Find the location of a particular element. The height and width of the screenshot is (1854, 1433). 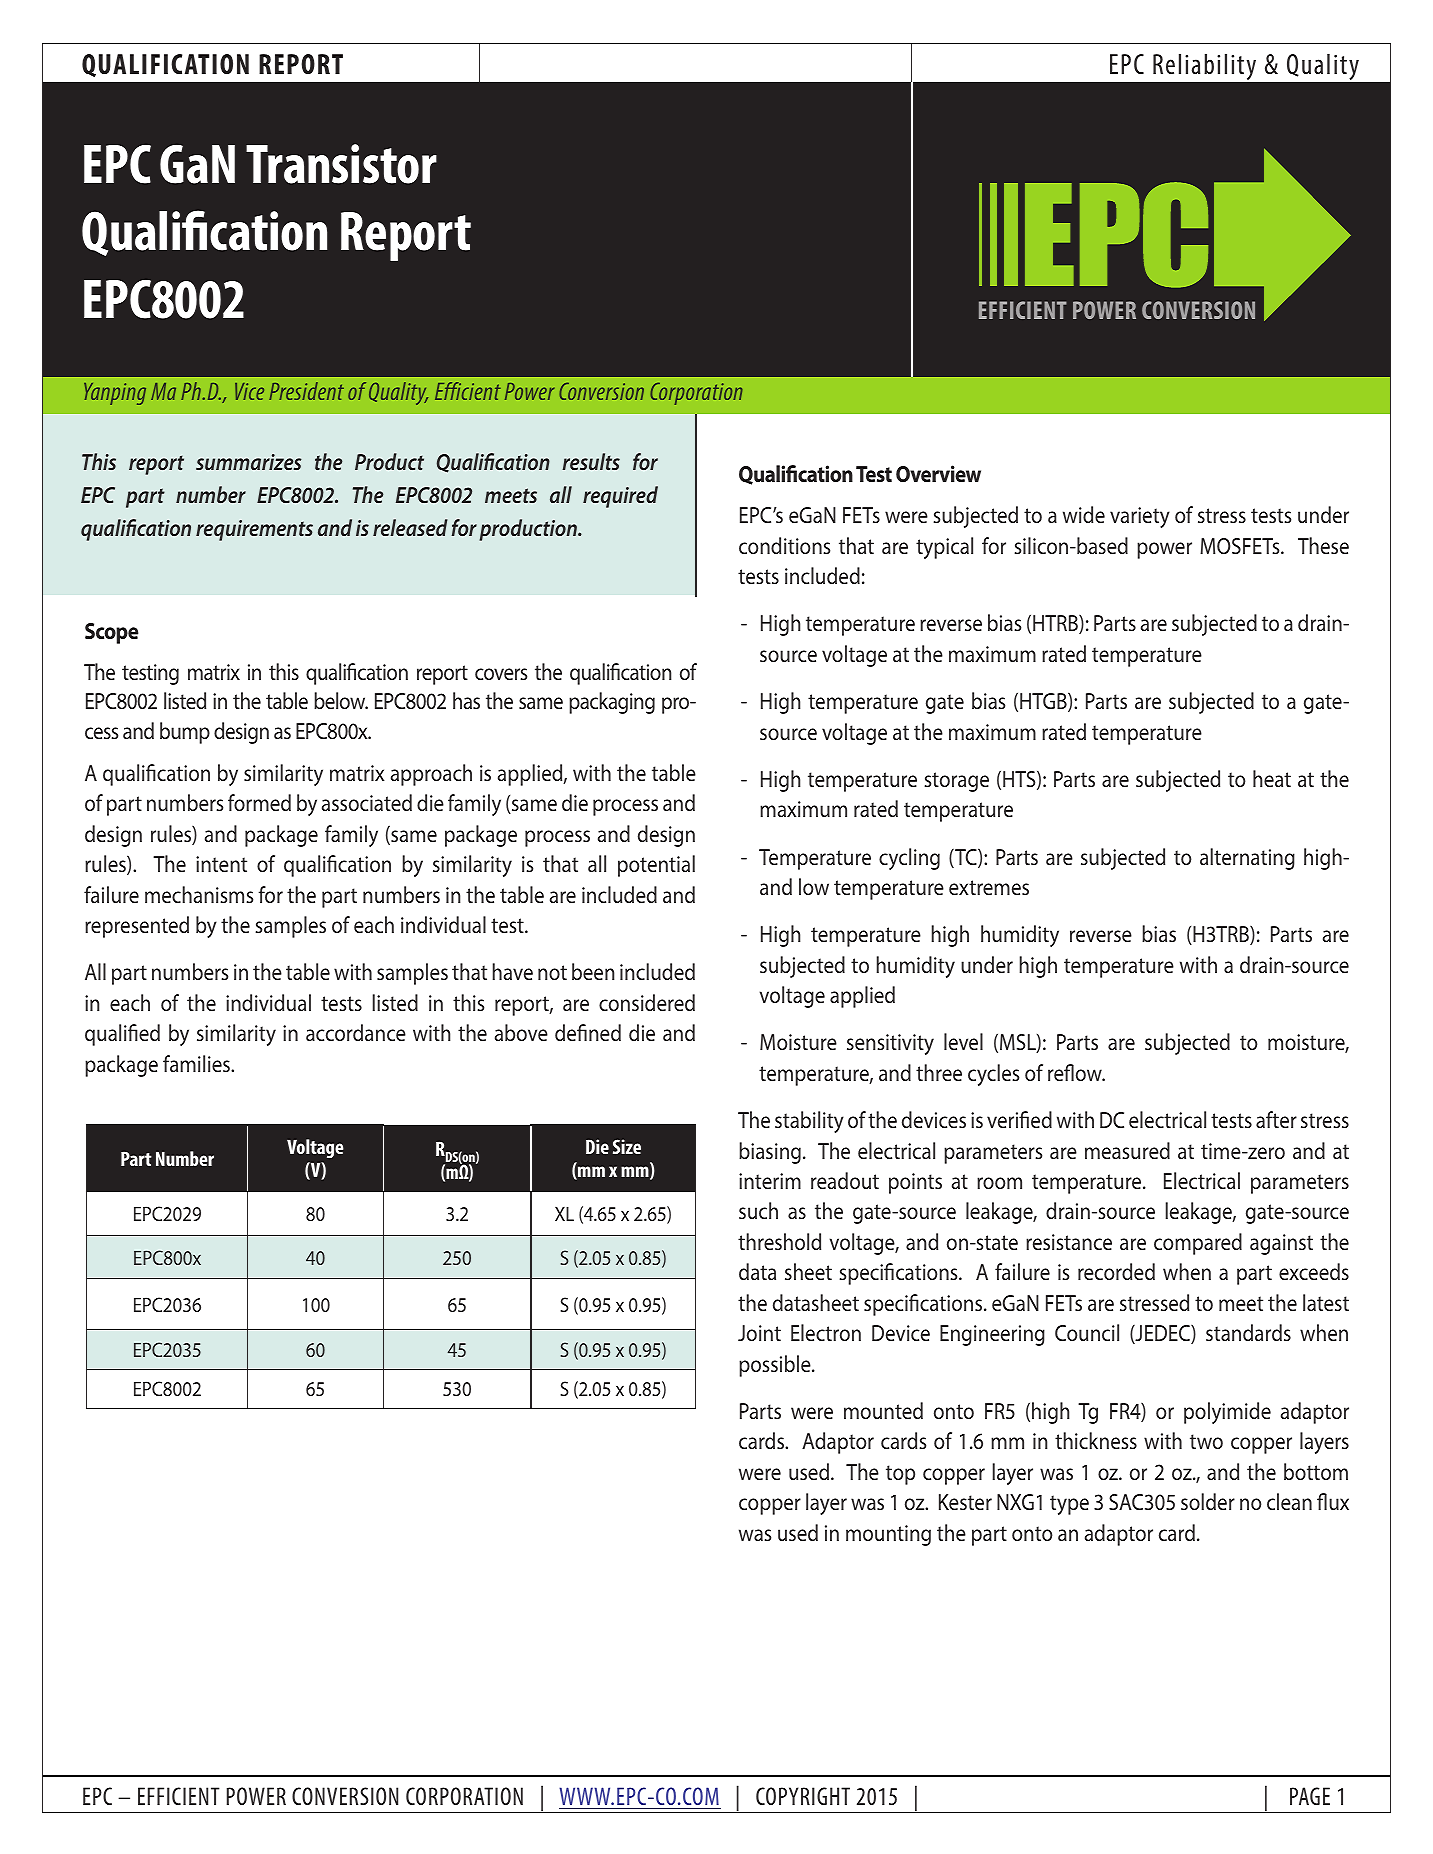

COPYRIGHT is located at coordinates (803, 1796).
